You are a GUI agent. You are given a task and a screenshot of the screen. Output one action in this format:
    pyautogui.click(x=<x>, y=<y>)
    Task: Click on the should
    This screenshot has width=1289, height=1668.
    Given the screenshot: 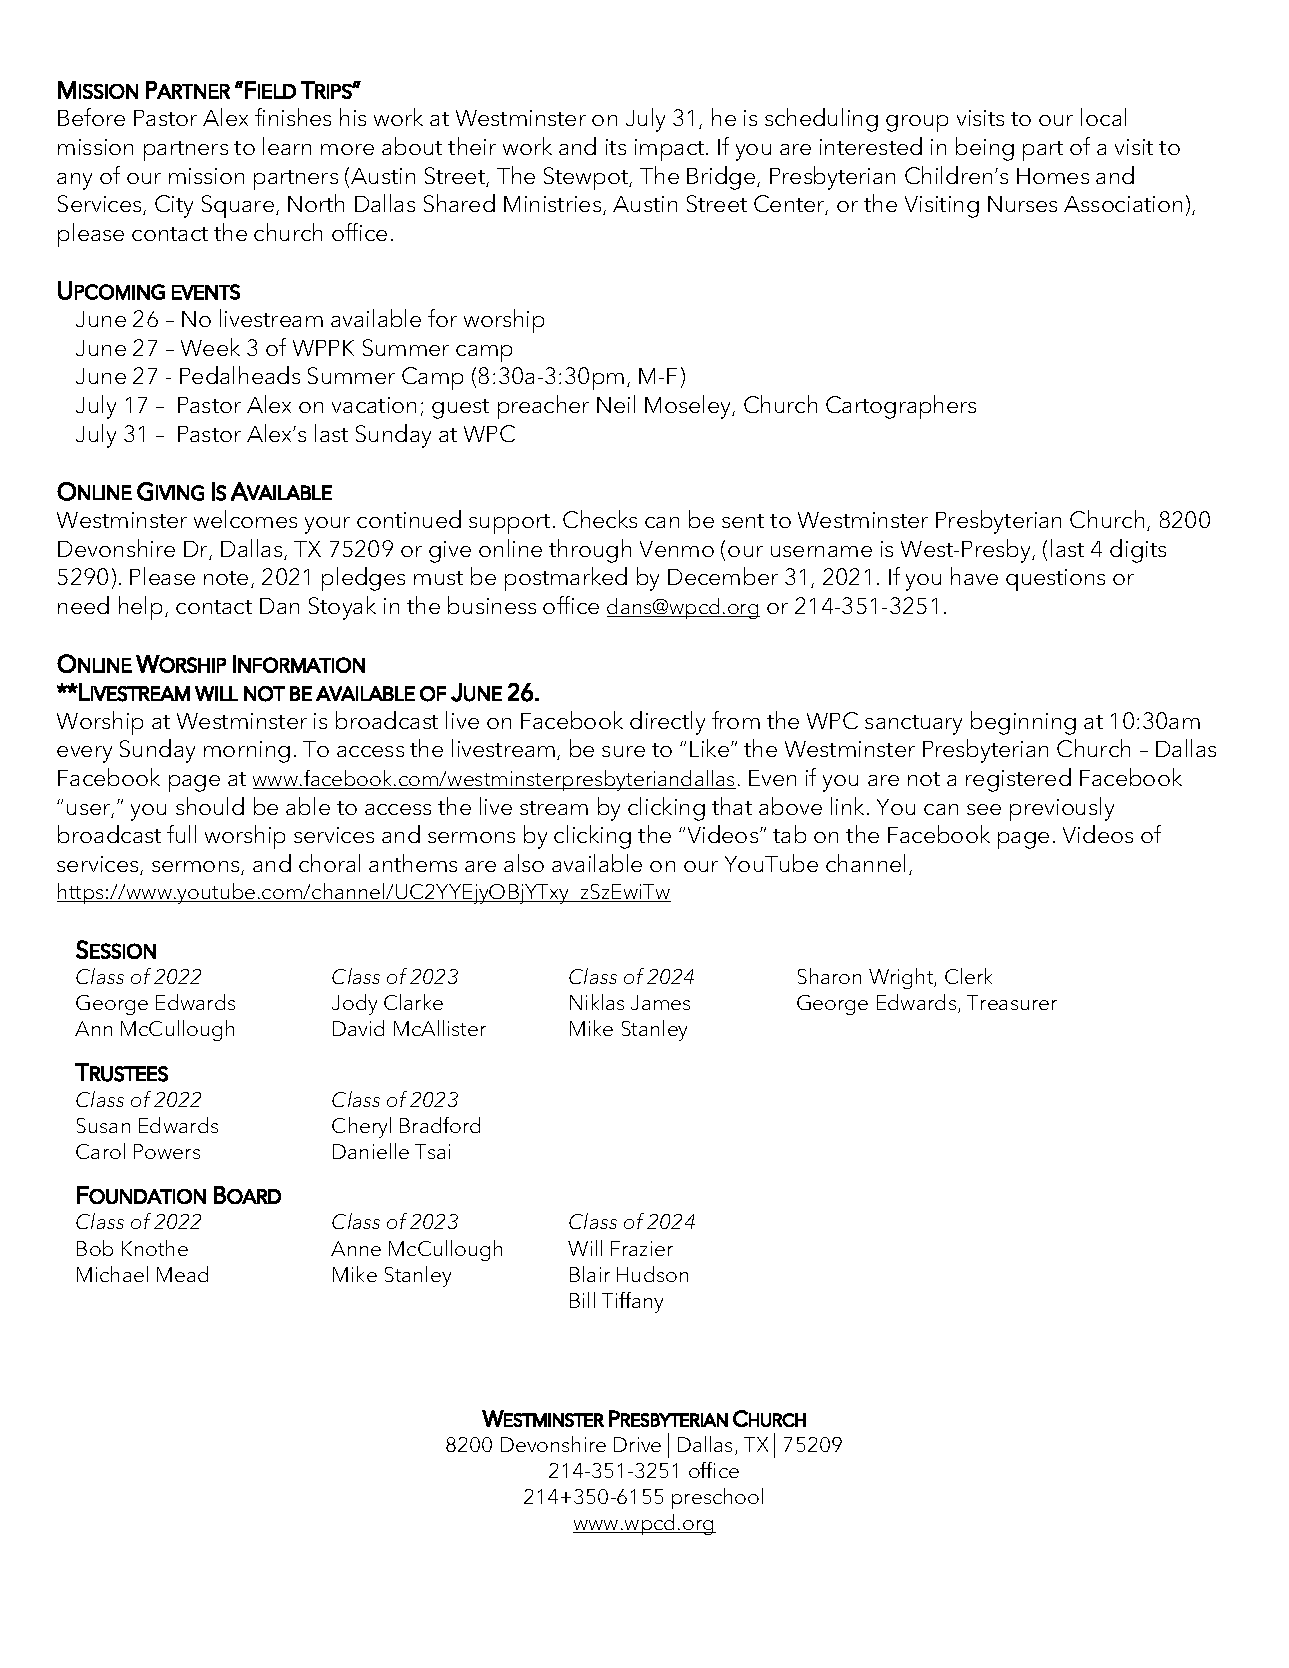 What is the action you would take?
    pyautogui.click(x=210, y=806)
